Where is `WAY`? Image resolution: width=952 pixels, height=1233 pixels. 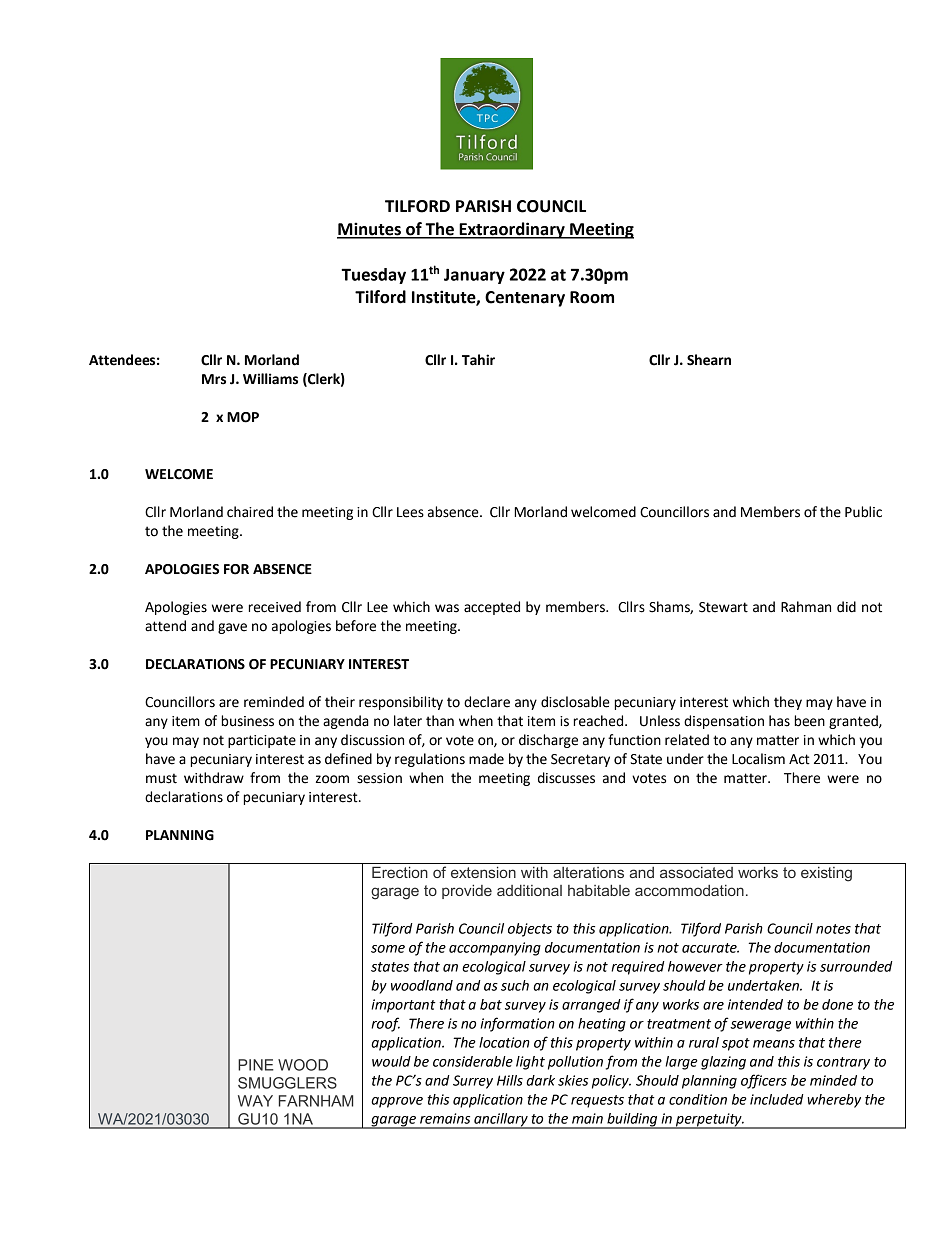
WAY is located at coordinates (255, 1101).
